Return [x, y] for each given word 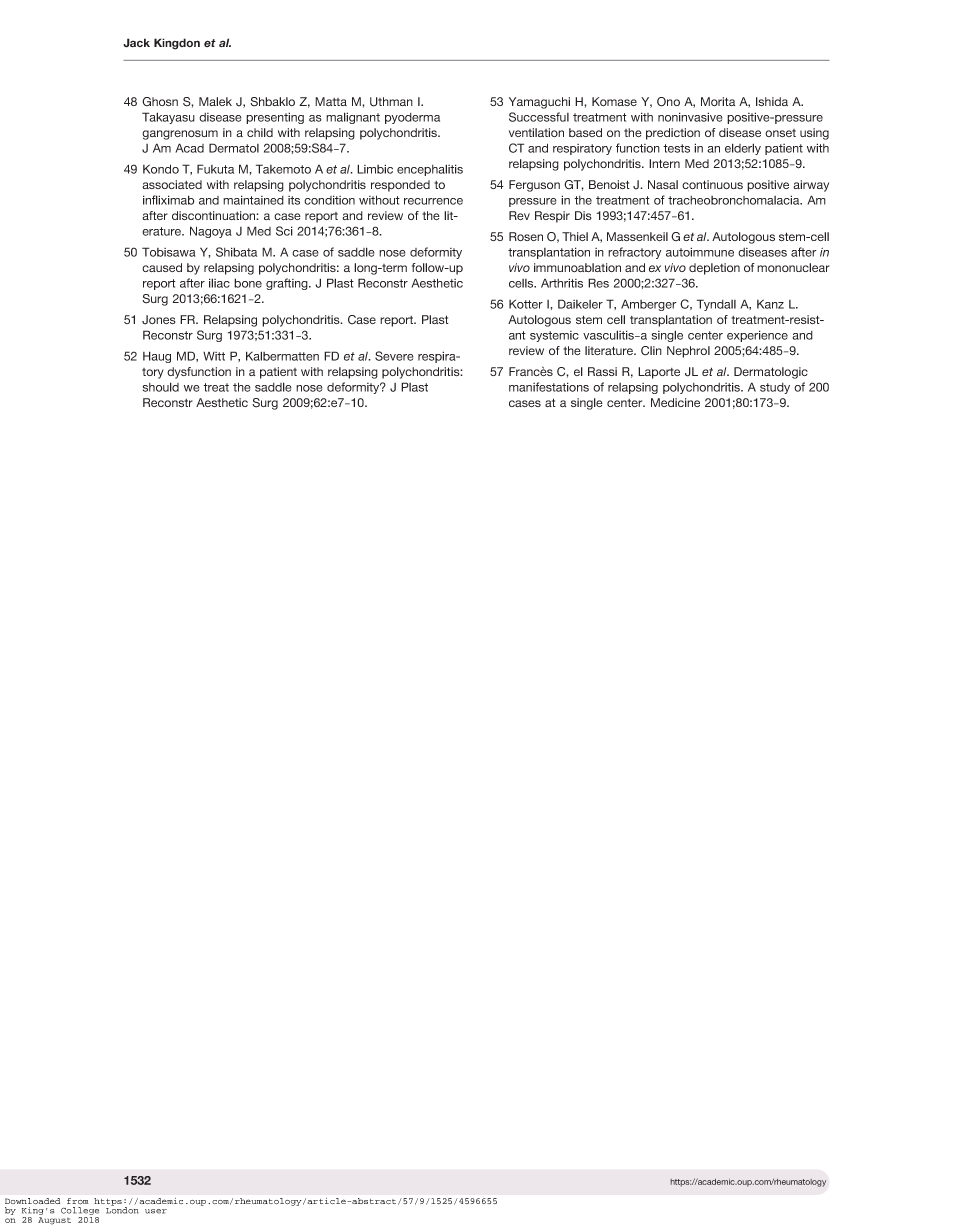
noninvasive [690, 117]
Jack [136, 43]
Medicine [675, 402]
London [122, 1209]
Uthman [391, 102]
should [161, 387]
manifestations [549, 387]
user [156, 1211]
